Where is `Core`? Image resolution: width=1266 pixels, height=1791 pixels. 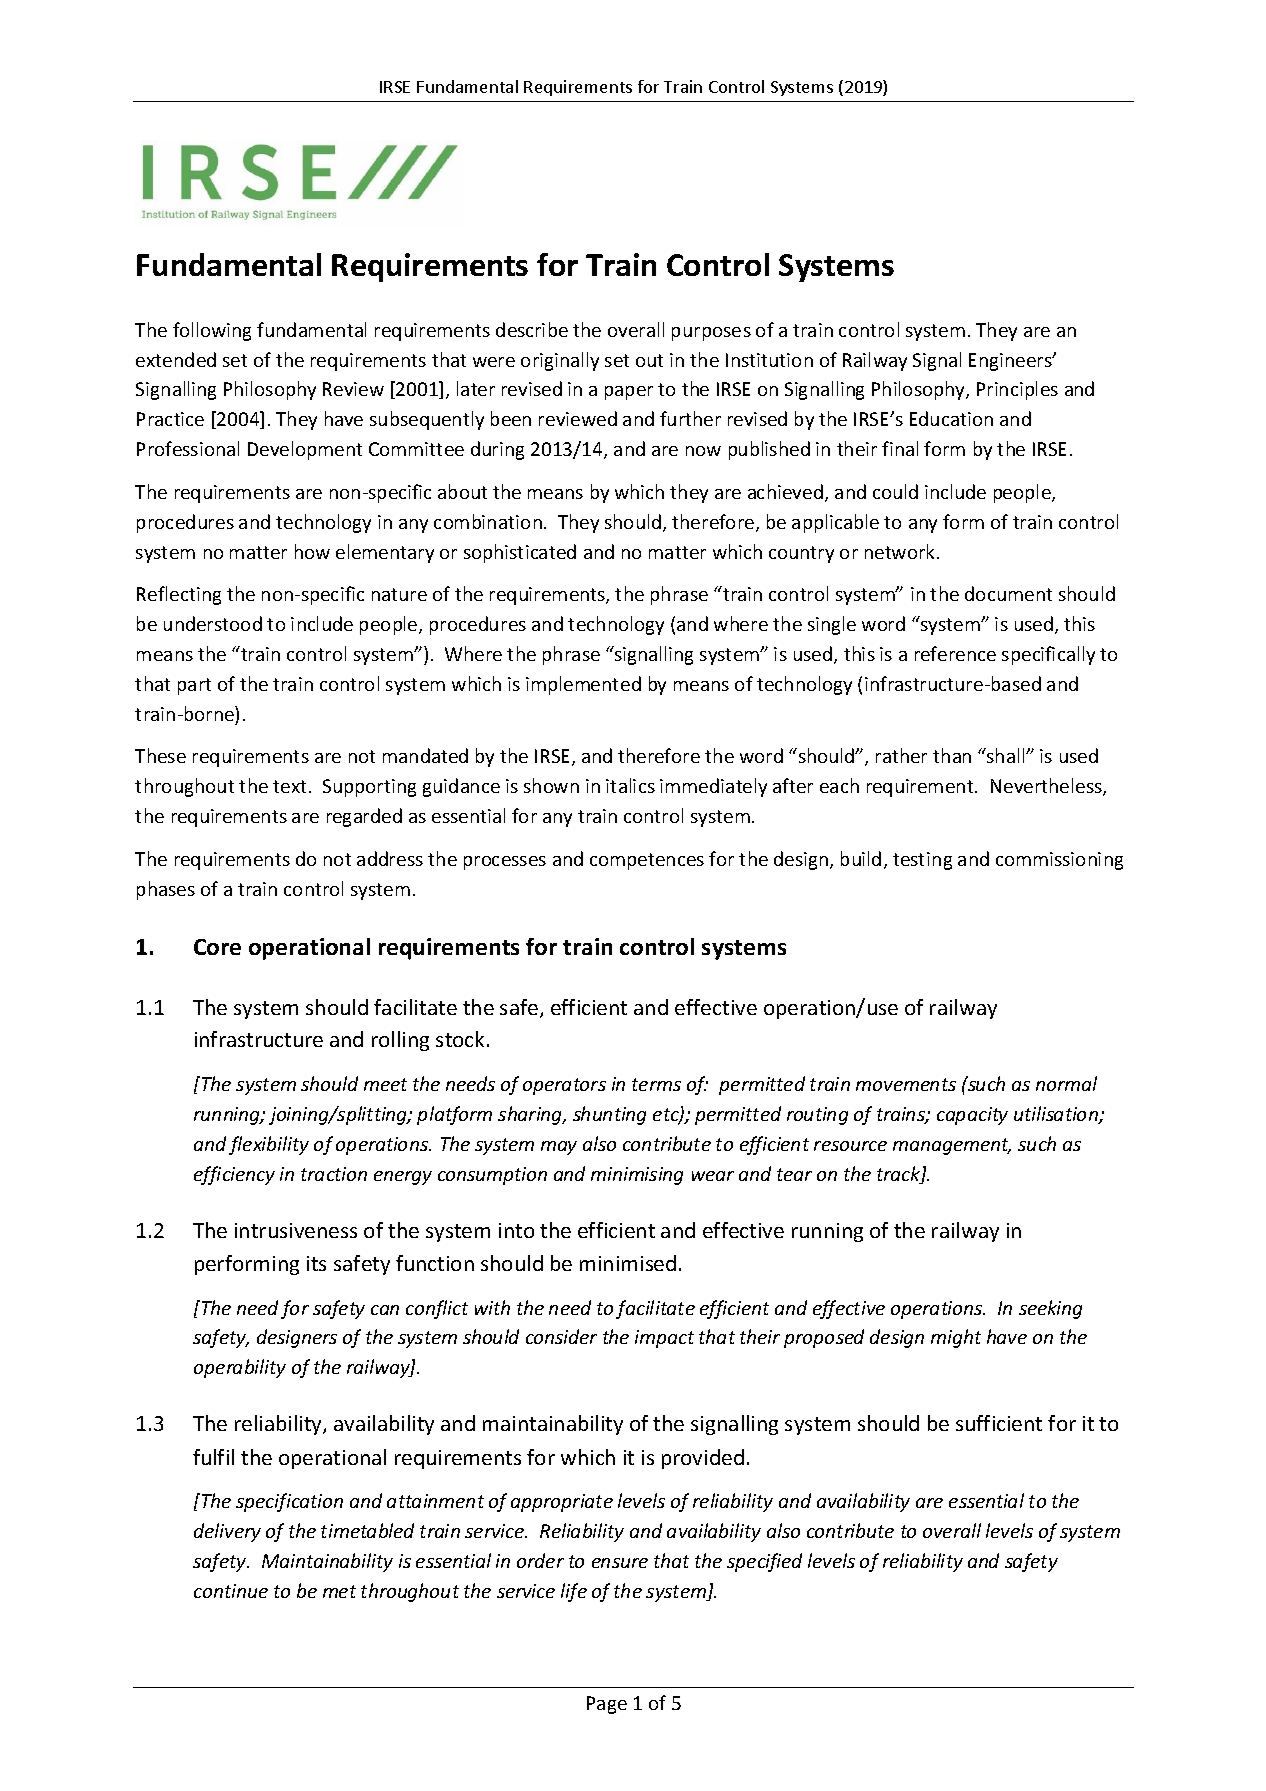 Core is located at coordinates (217, 947).
